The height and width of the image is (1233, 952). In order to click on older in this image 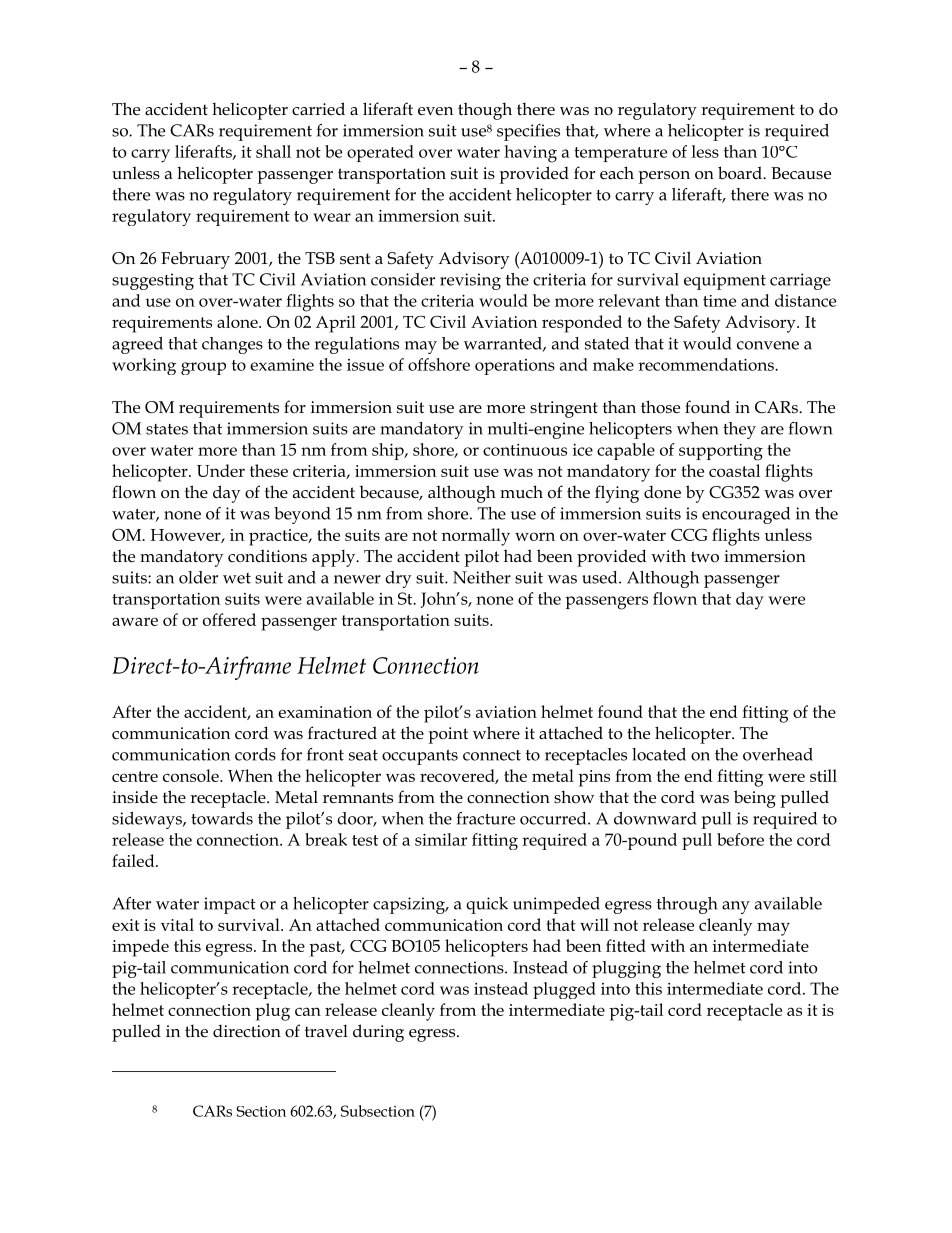, I will do `click(198, 577)`.
